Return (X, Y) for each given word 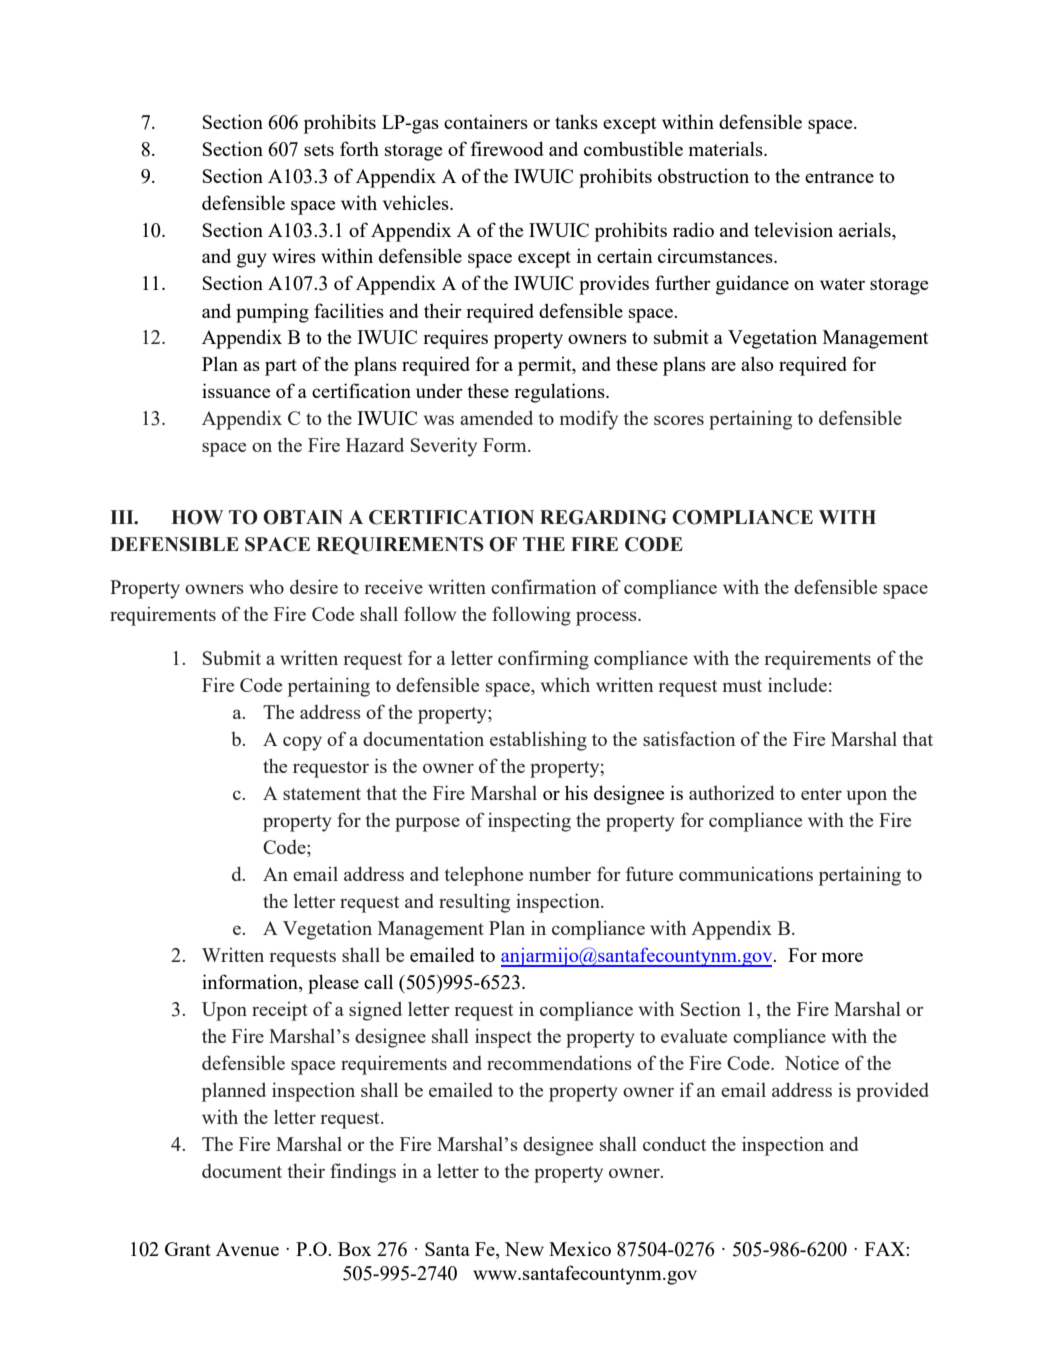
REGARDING (603, 517)
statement (322, 794)
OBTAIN (303, 517)
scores (679, 420)
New (524, 1249)
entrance (839, 177)
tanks (576, 121)
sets (319, 150)
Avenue (247, 1249)
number (560, 873)
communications (746, 873)
